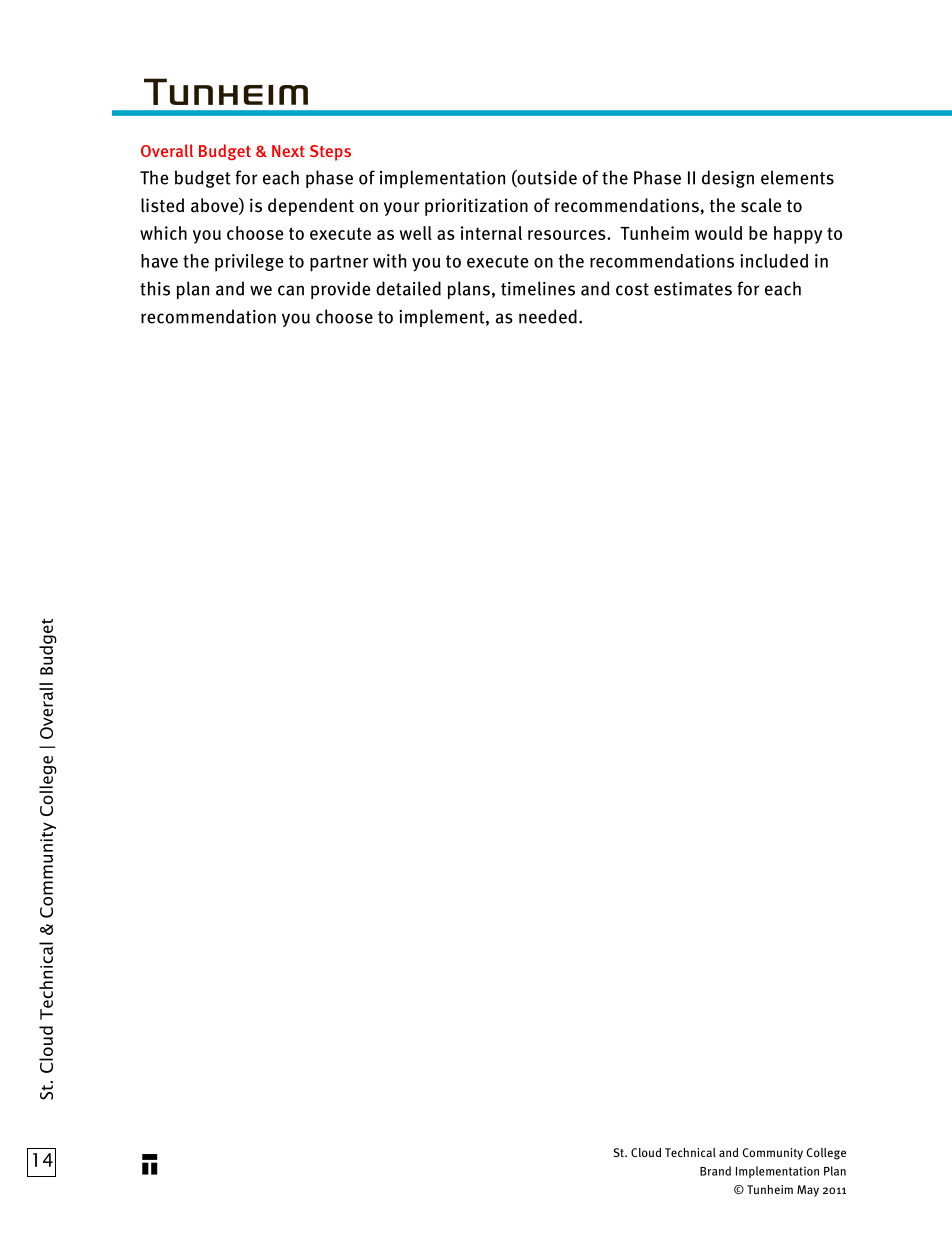 This image has width=952, height=1233. Describe the element at coordinates (632, 289) in the image. I see `cost` at that location.
